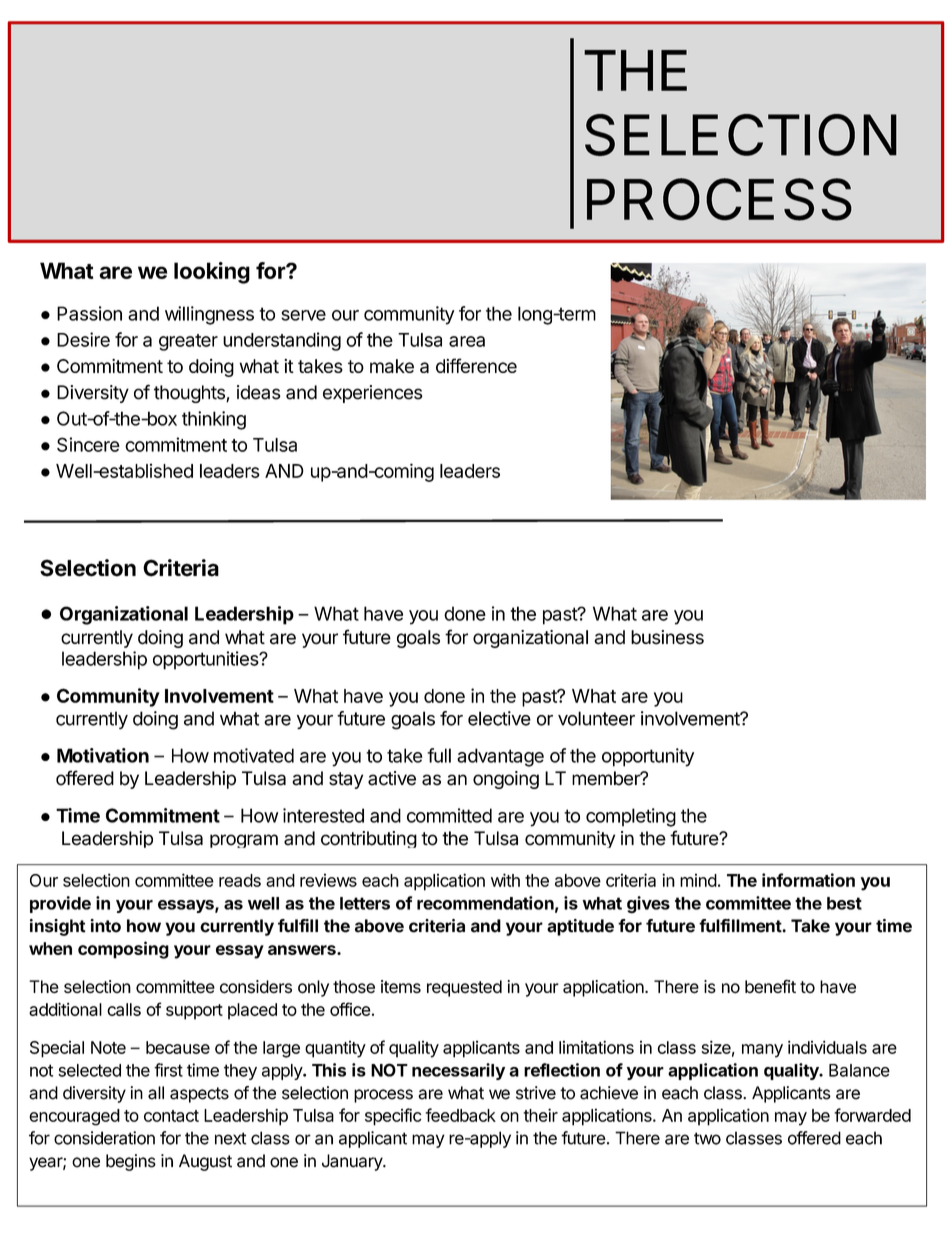  Describe the element at coordinates (648, 757) in the screenshot. I see `opportunity` at that location.
